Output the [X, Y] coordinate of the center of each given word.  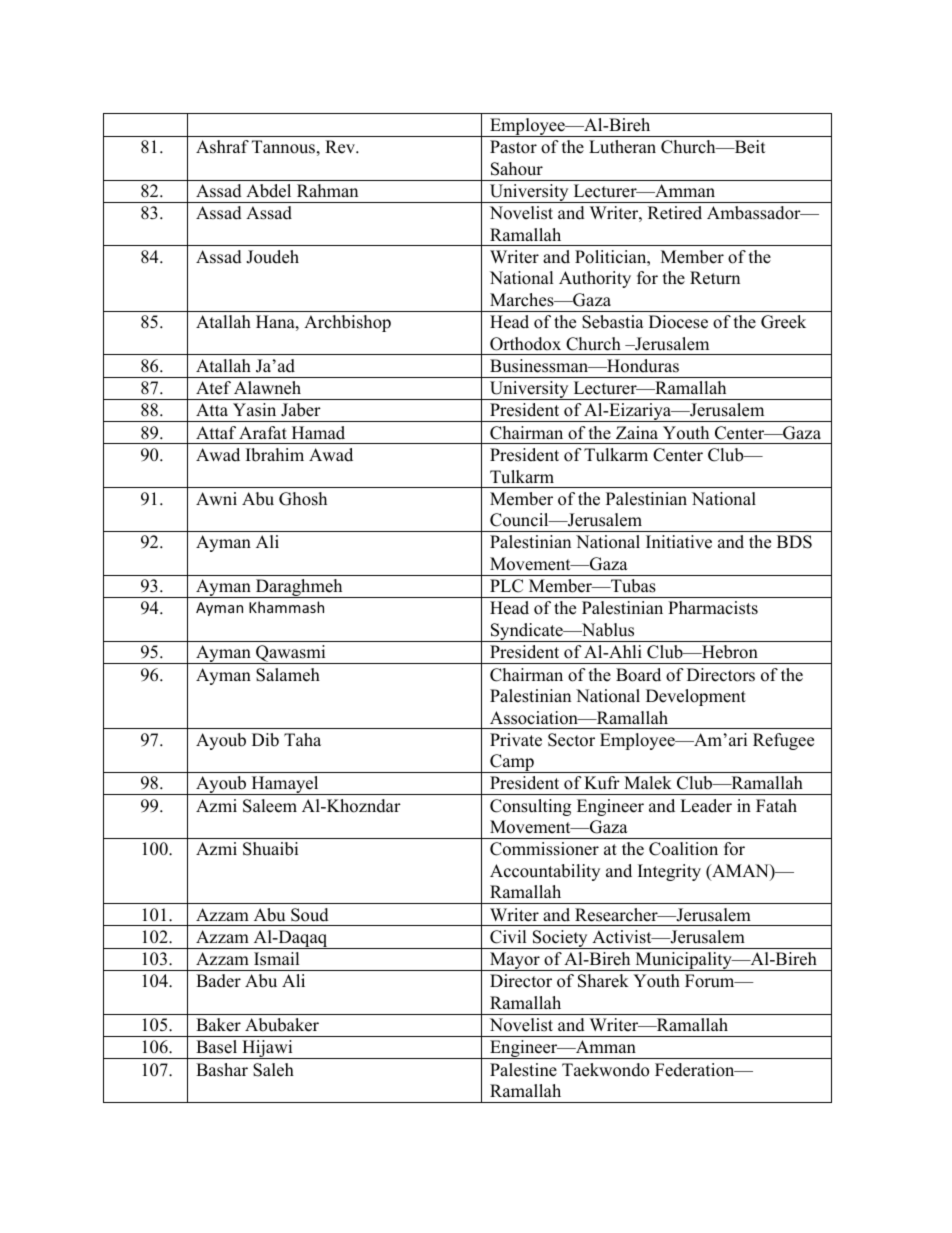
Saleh [273, 1070]
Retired [675, 213]
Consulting [530, 807]
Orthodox [525, 344]
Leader [706, 806]
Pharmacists [713, 608]
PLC [506, 586]
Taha [302, 739]
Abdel [268, 191]
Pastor [513, 147]
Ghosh [303, 499]
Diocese [678, 322]
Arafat [263, 432]
